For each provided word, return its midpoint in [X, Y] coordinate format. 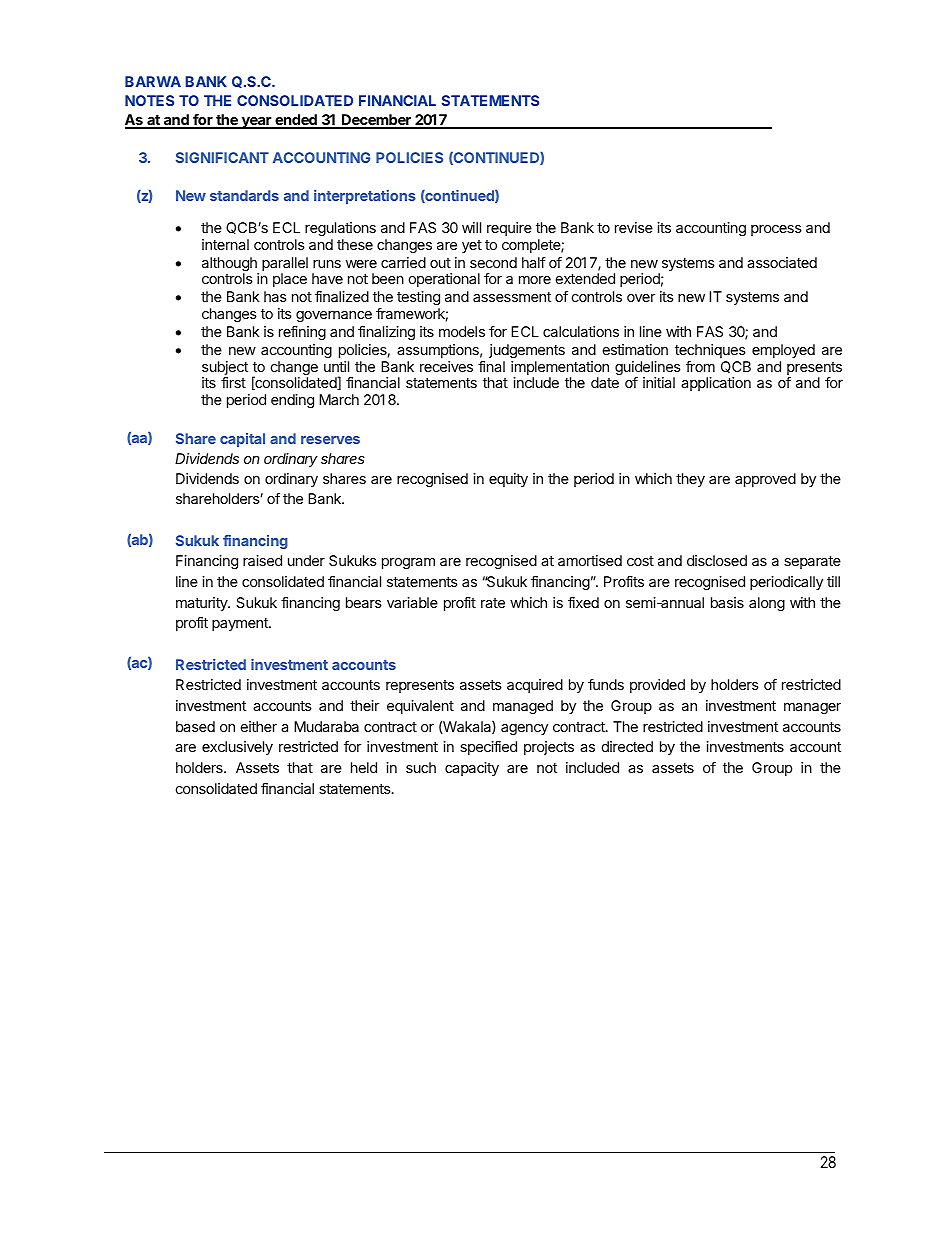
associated [782, 262]
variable [412, 602]
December [376, 121]
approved [765, 480]
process [776, 230]
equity [508, 480]
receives [446, 366]
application [716, 384]
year [256, 123]
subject [225, 369]
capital [242, 440]
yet [472, 246]
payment [241, 624]
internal [225, 244]
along [767, 604]
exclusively [237, 748]
